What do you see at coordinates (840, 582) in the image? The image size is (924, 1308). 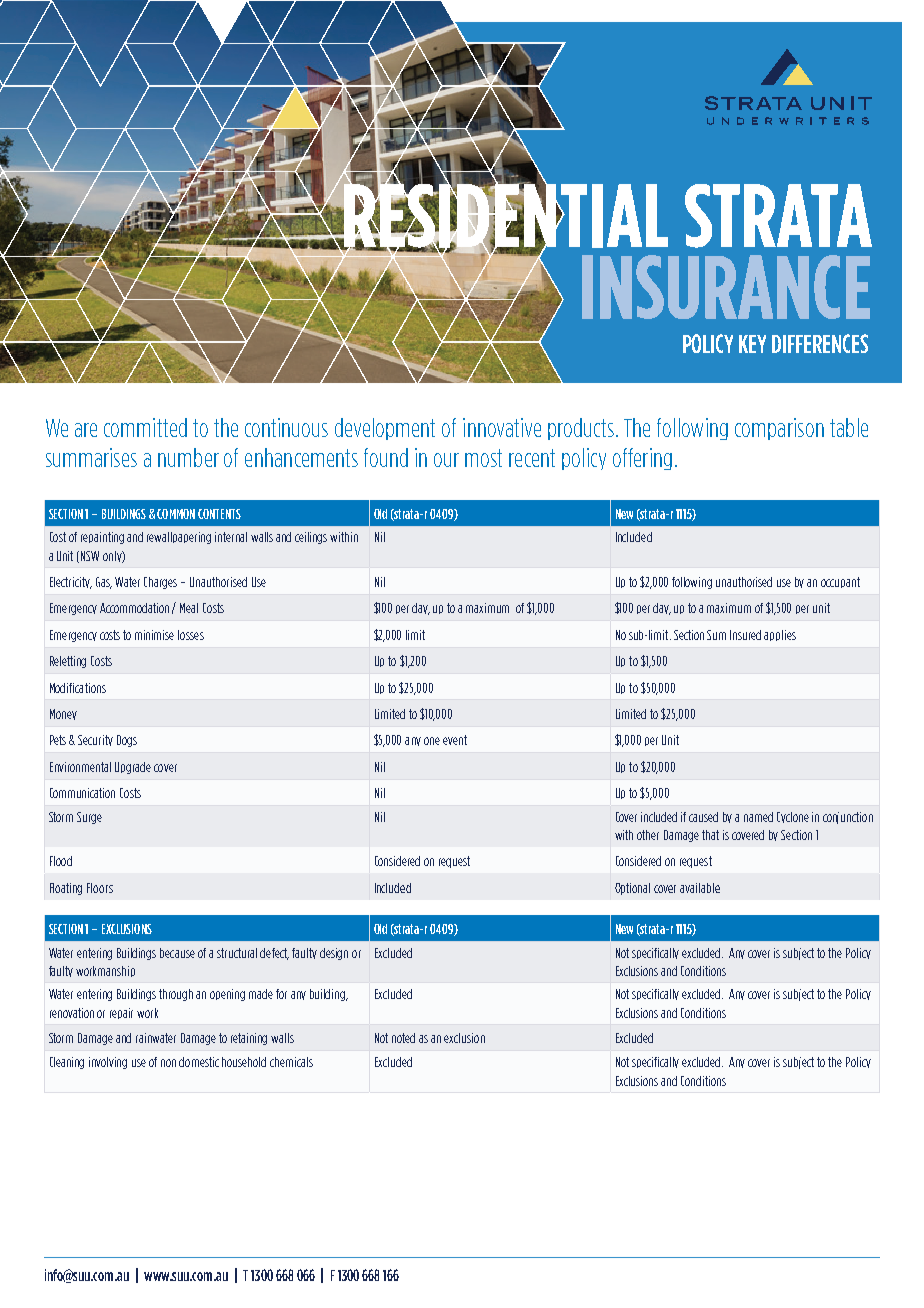 I see `occupant` at bounding box center [840, 582].
